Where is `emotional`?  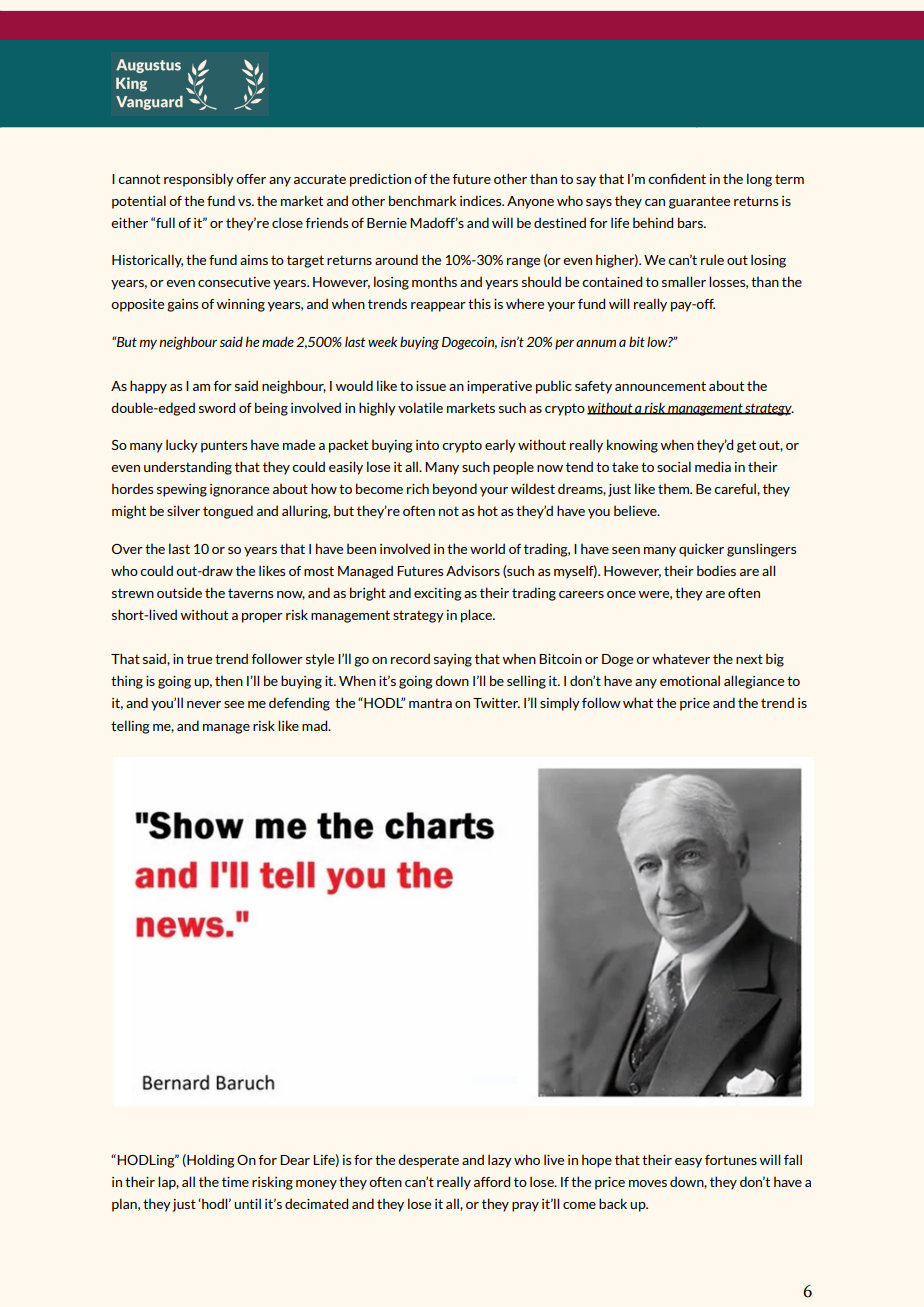 emotional is located at coordinates (690, 680).
